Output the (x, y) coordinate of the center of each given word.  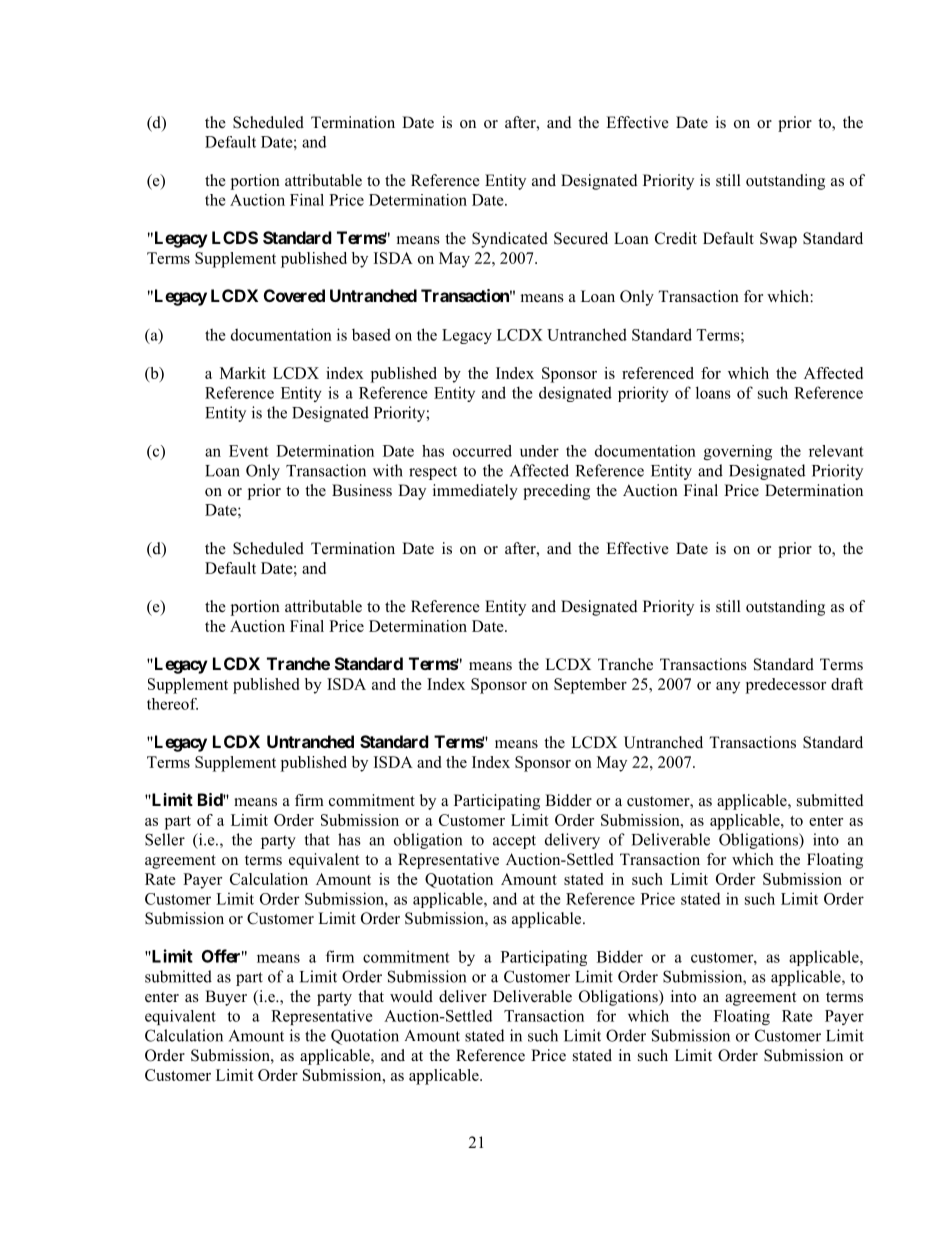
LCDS (235, 237)
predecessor (786, 686)
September (590, 686)
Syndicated (510, 240)
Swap (778, 240)
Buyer (226, 998)
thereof (172, 704)
